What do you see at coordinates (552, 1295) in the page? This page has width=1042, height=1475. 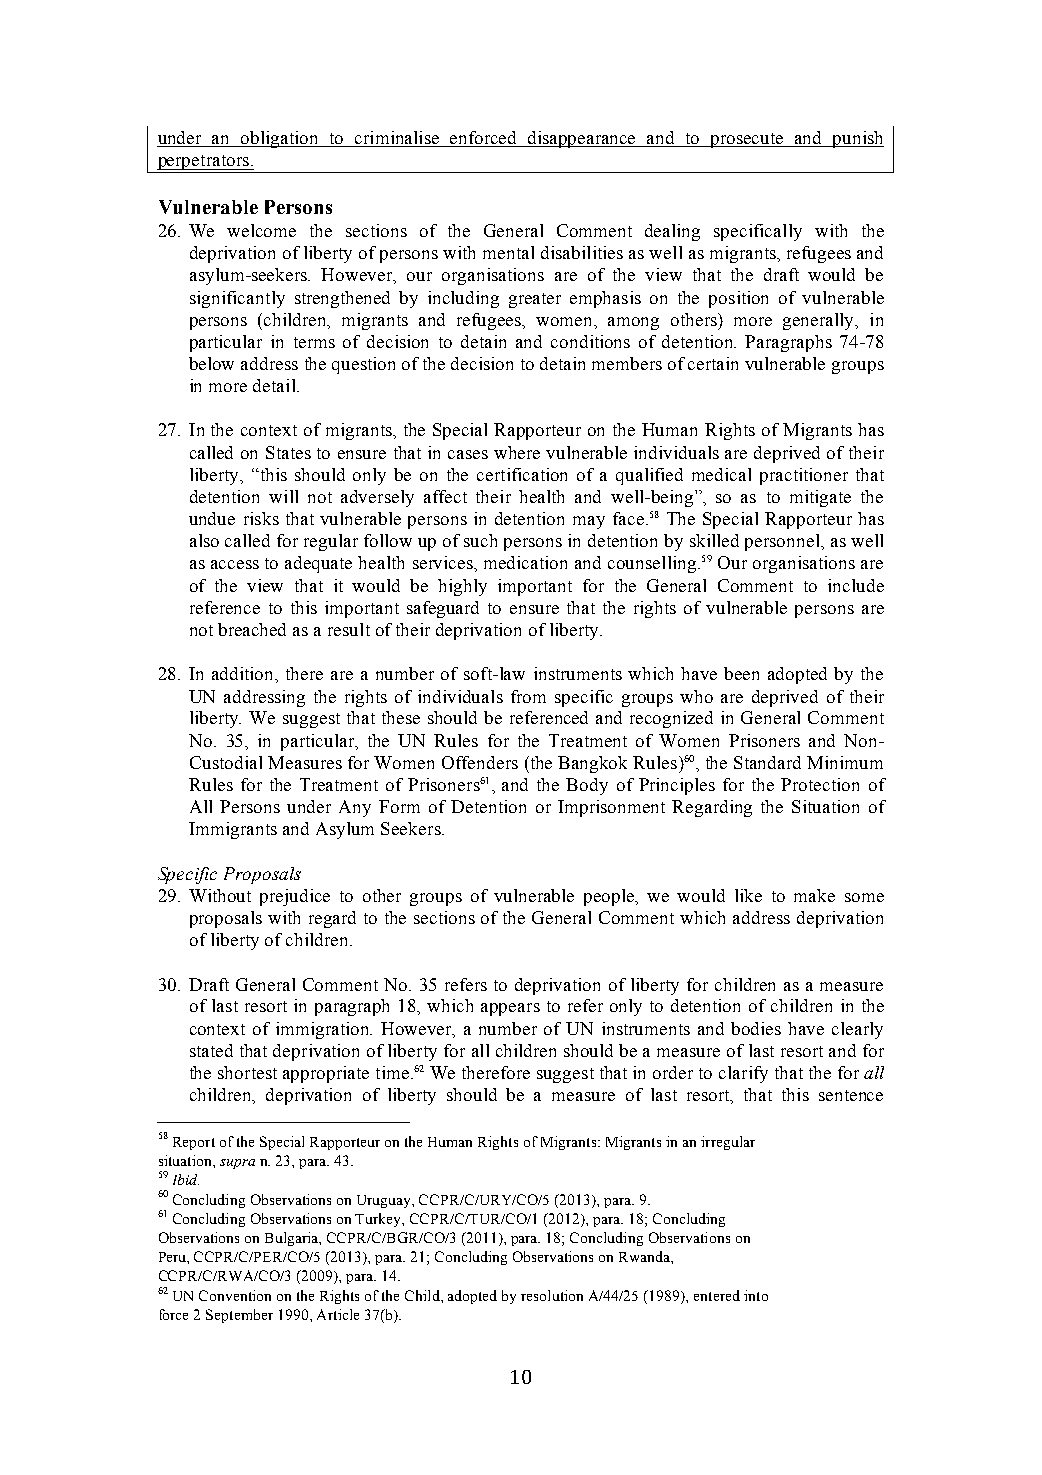 I see `resolution` at bounding box center [552, 1295].
